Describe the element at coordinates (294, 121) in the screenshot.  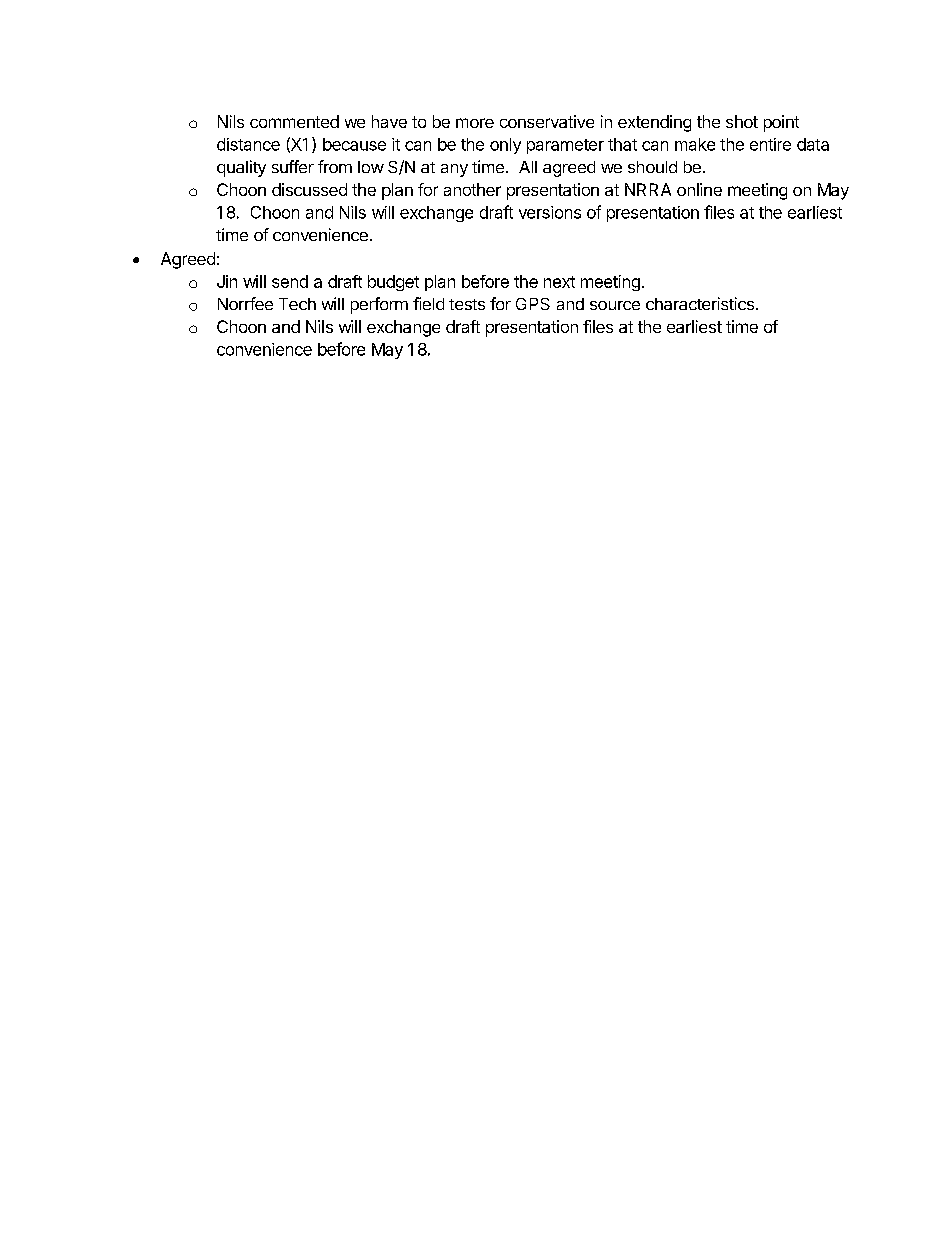
I see `commented` at that location.
